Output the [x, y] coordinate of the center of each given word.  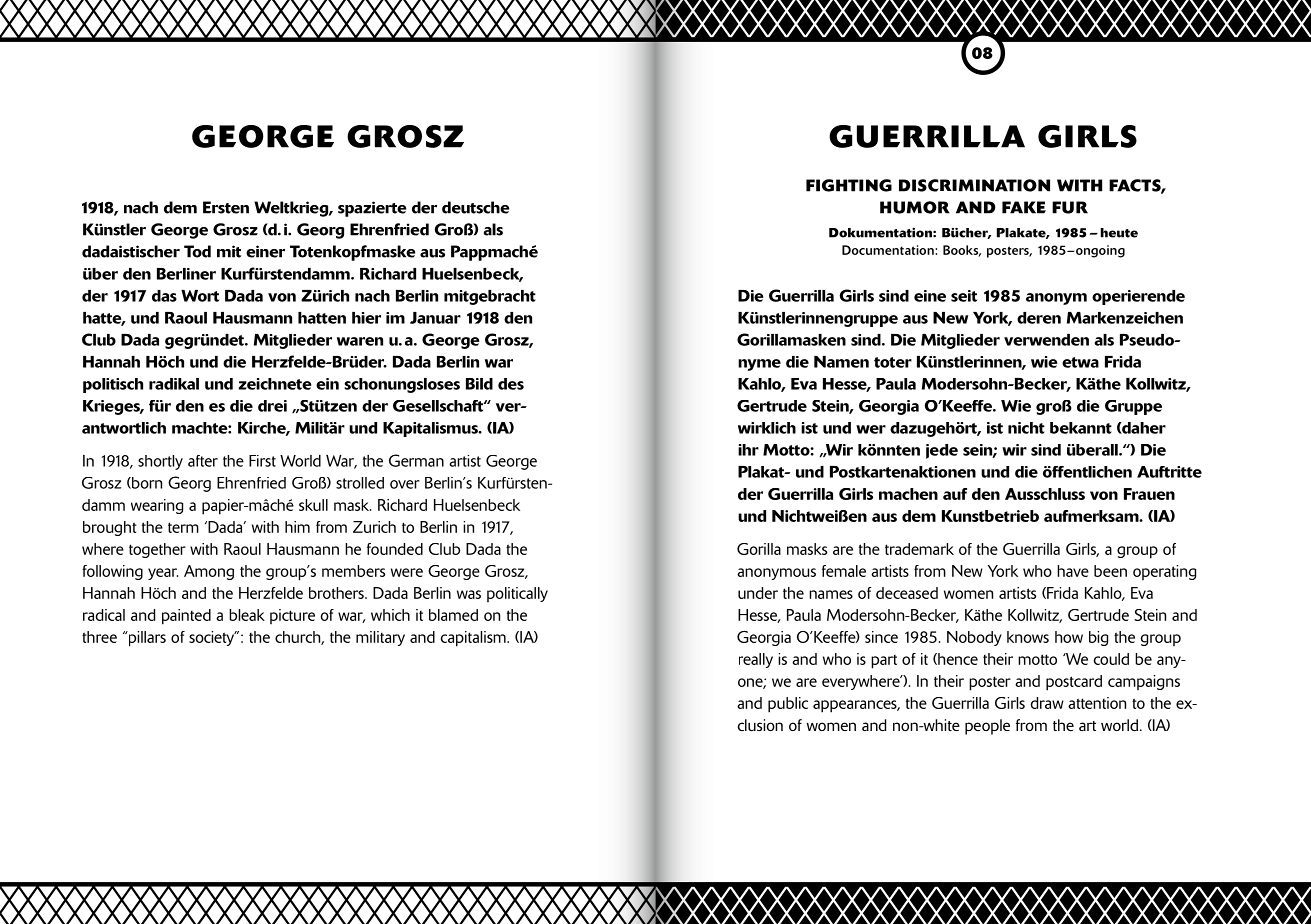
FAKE [1024, 207]
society [213, 638]
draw [1047, 703]
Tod [197, 251]
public [788, 705]
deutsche [475, 207]
